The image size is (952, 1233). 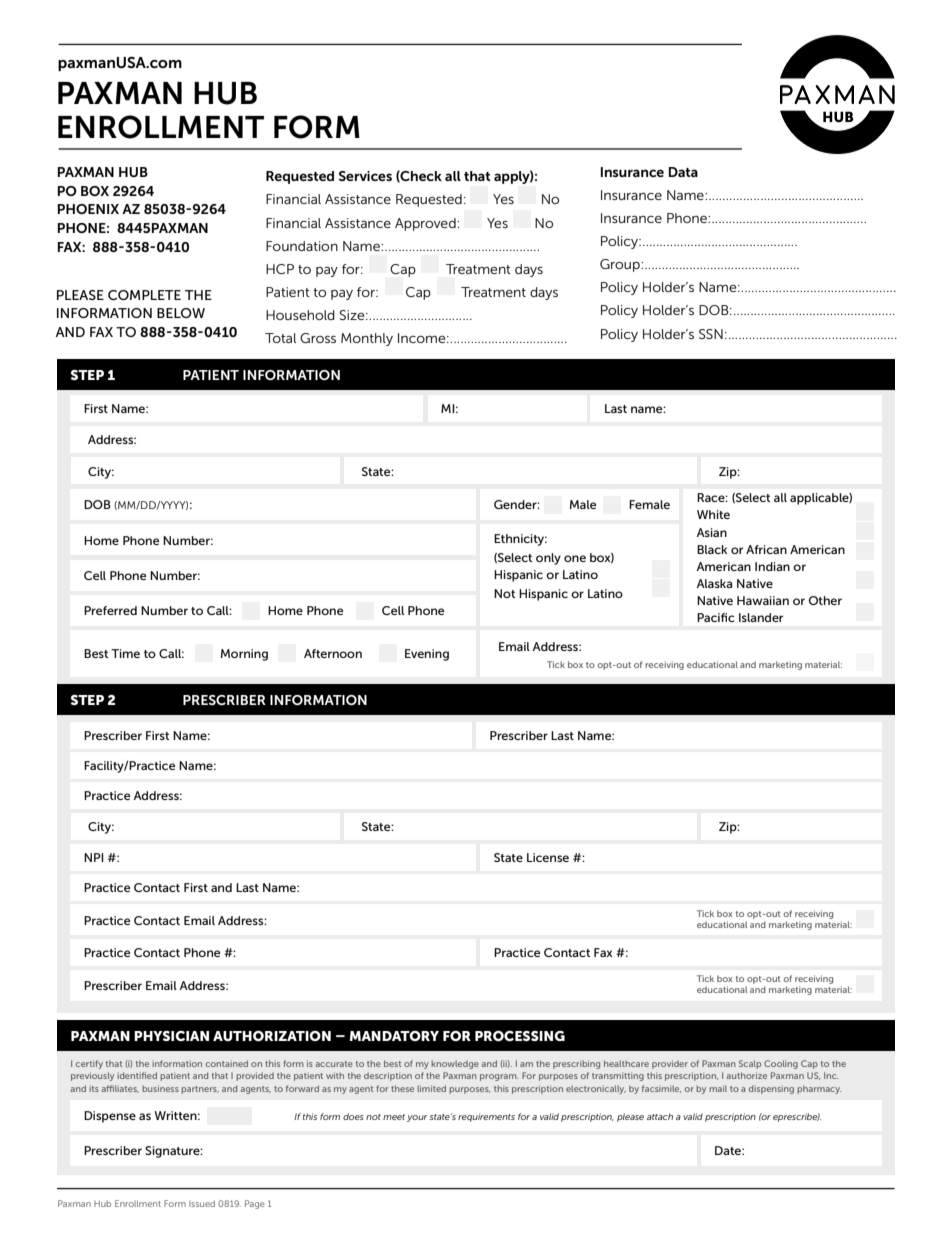 What do you see at coordinates (110, 610) in the screenshot?
I see `Preferred` at bounding box center [110, 610].
